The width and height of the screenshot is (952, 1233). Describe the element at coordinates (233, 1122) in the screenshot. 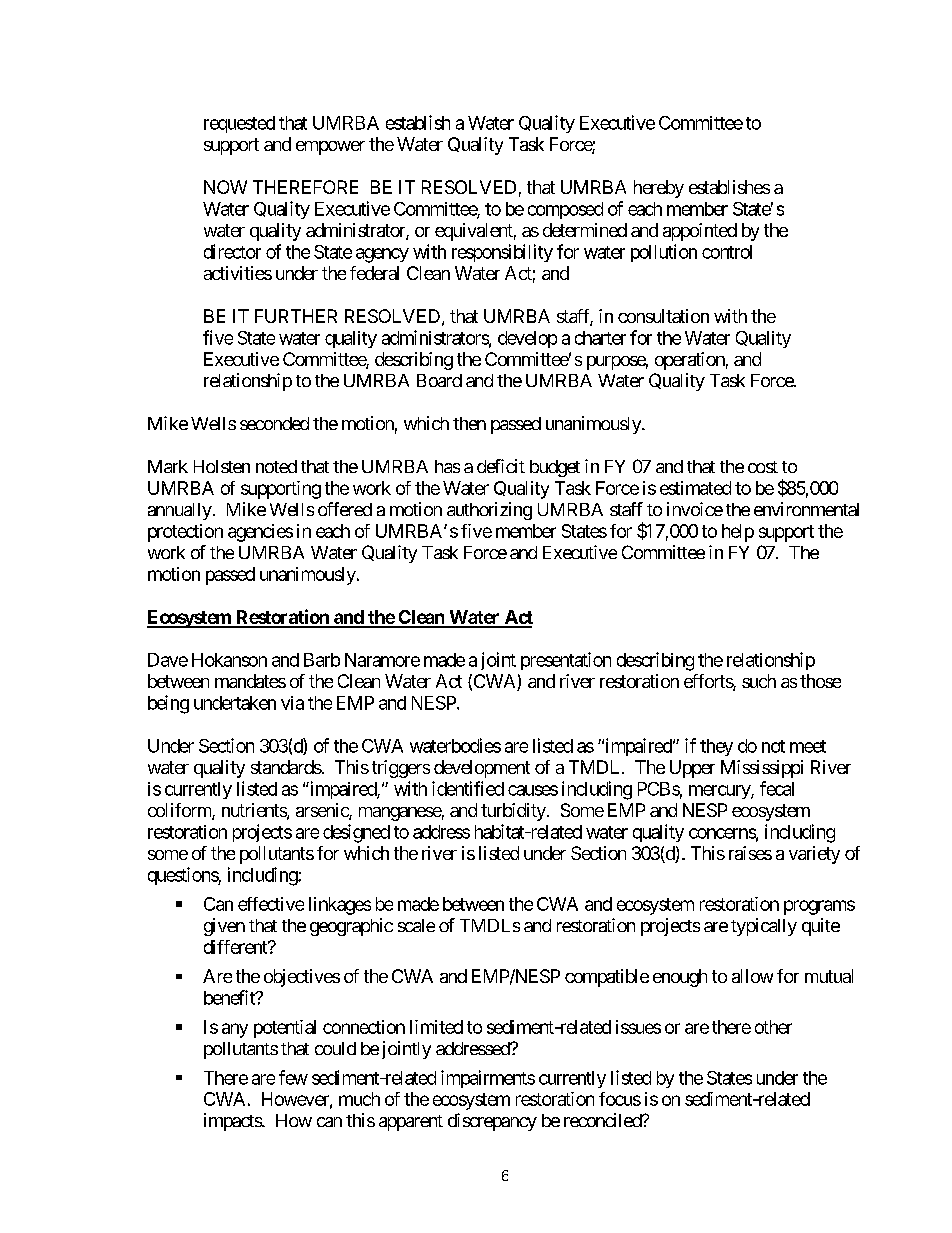

I see `impacts` at that location.
